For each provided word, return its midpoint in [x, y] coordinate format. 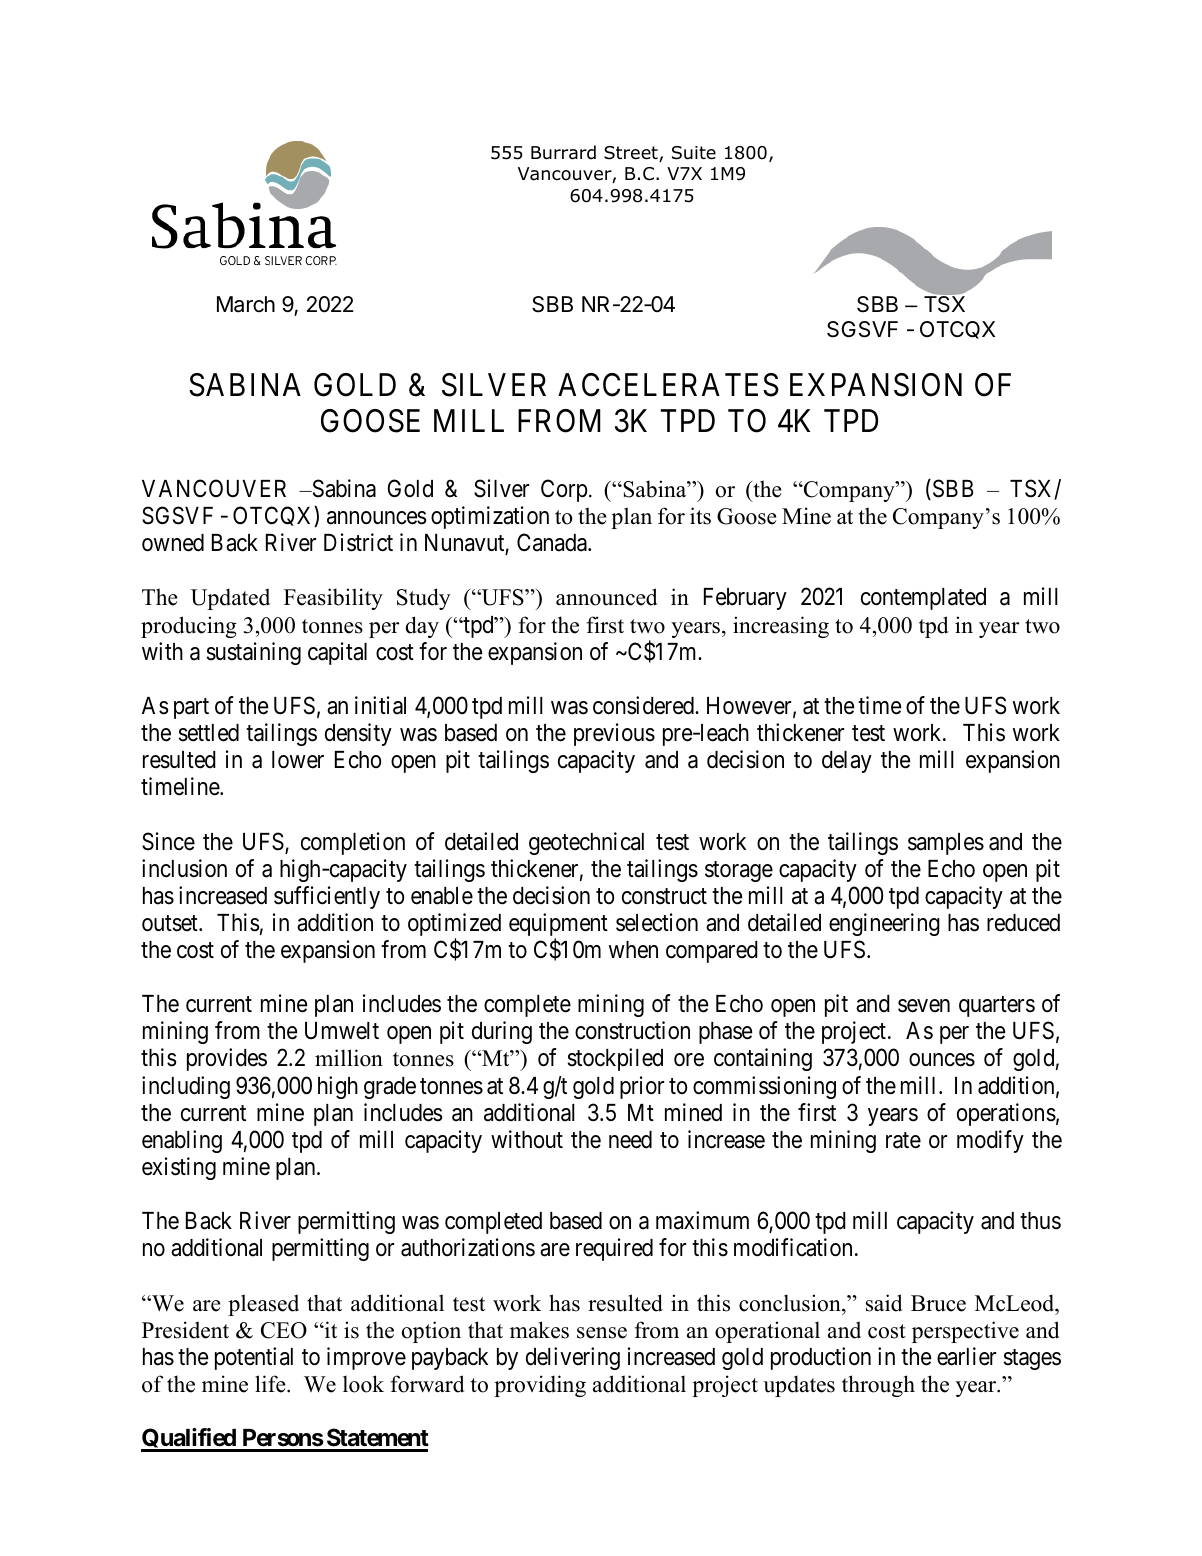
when [633, 950]
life [271, 1384]
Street [632, 154]
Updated [230, 599]
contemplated [923, 599]
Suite [694, 153]
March [246, 304]
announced [606, 597]
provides [227, 1059]
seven [924, 1006]
